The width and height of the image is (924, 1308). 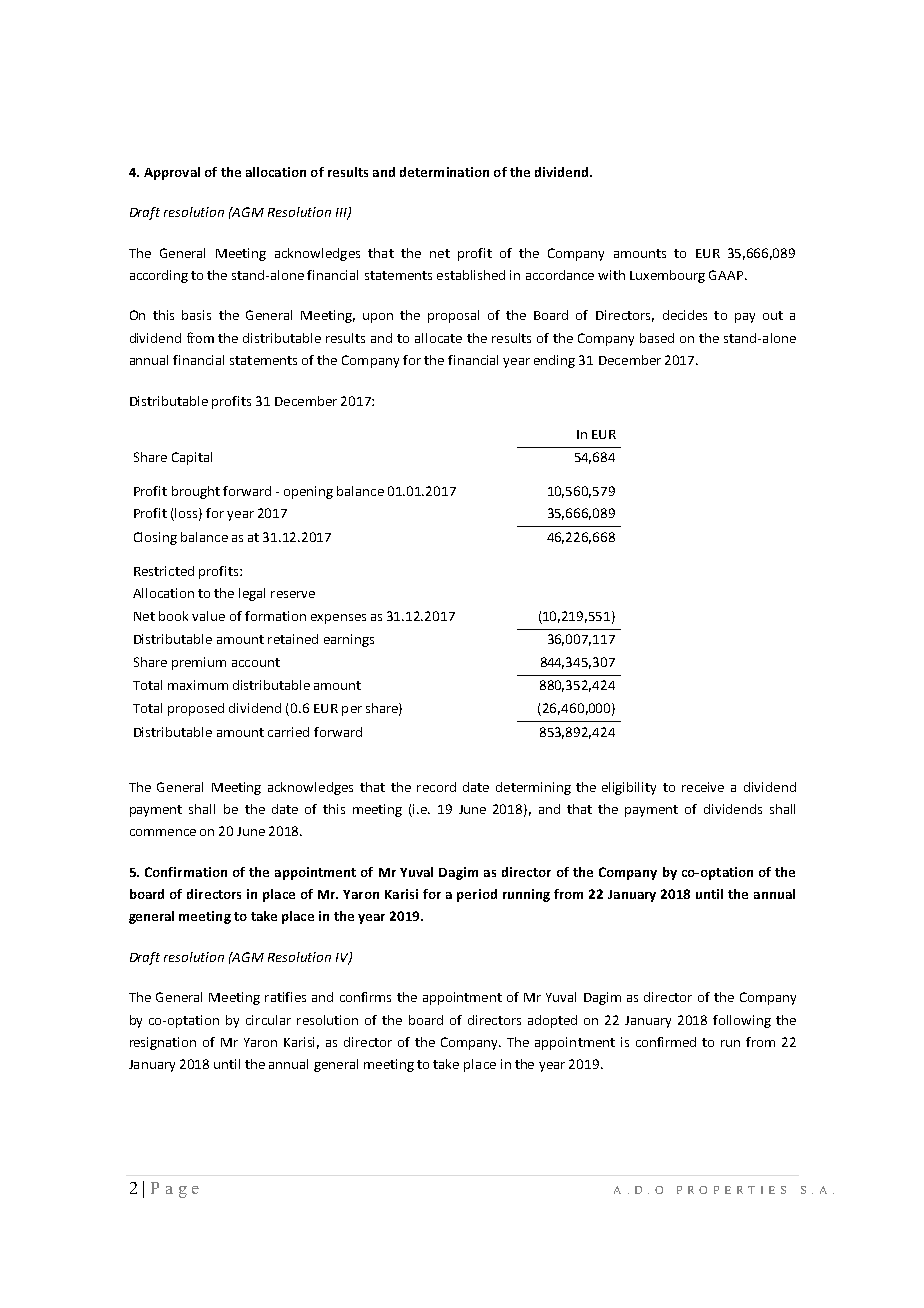 What do you see at coordinates (268, 1020) in the image?
I see `circular` at bounding box center [268, 1020].
